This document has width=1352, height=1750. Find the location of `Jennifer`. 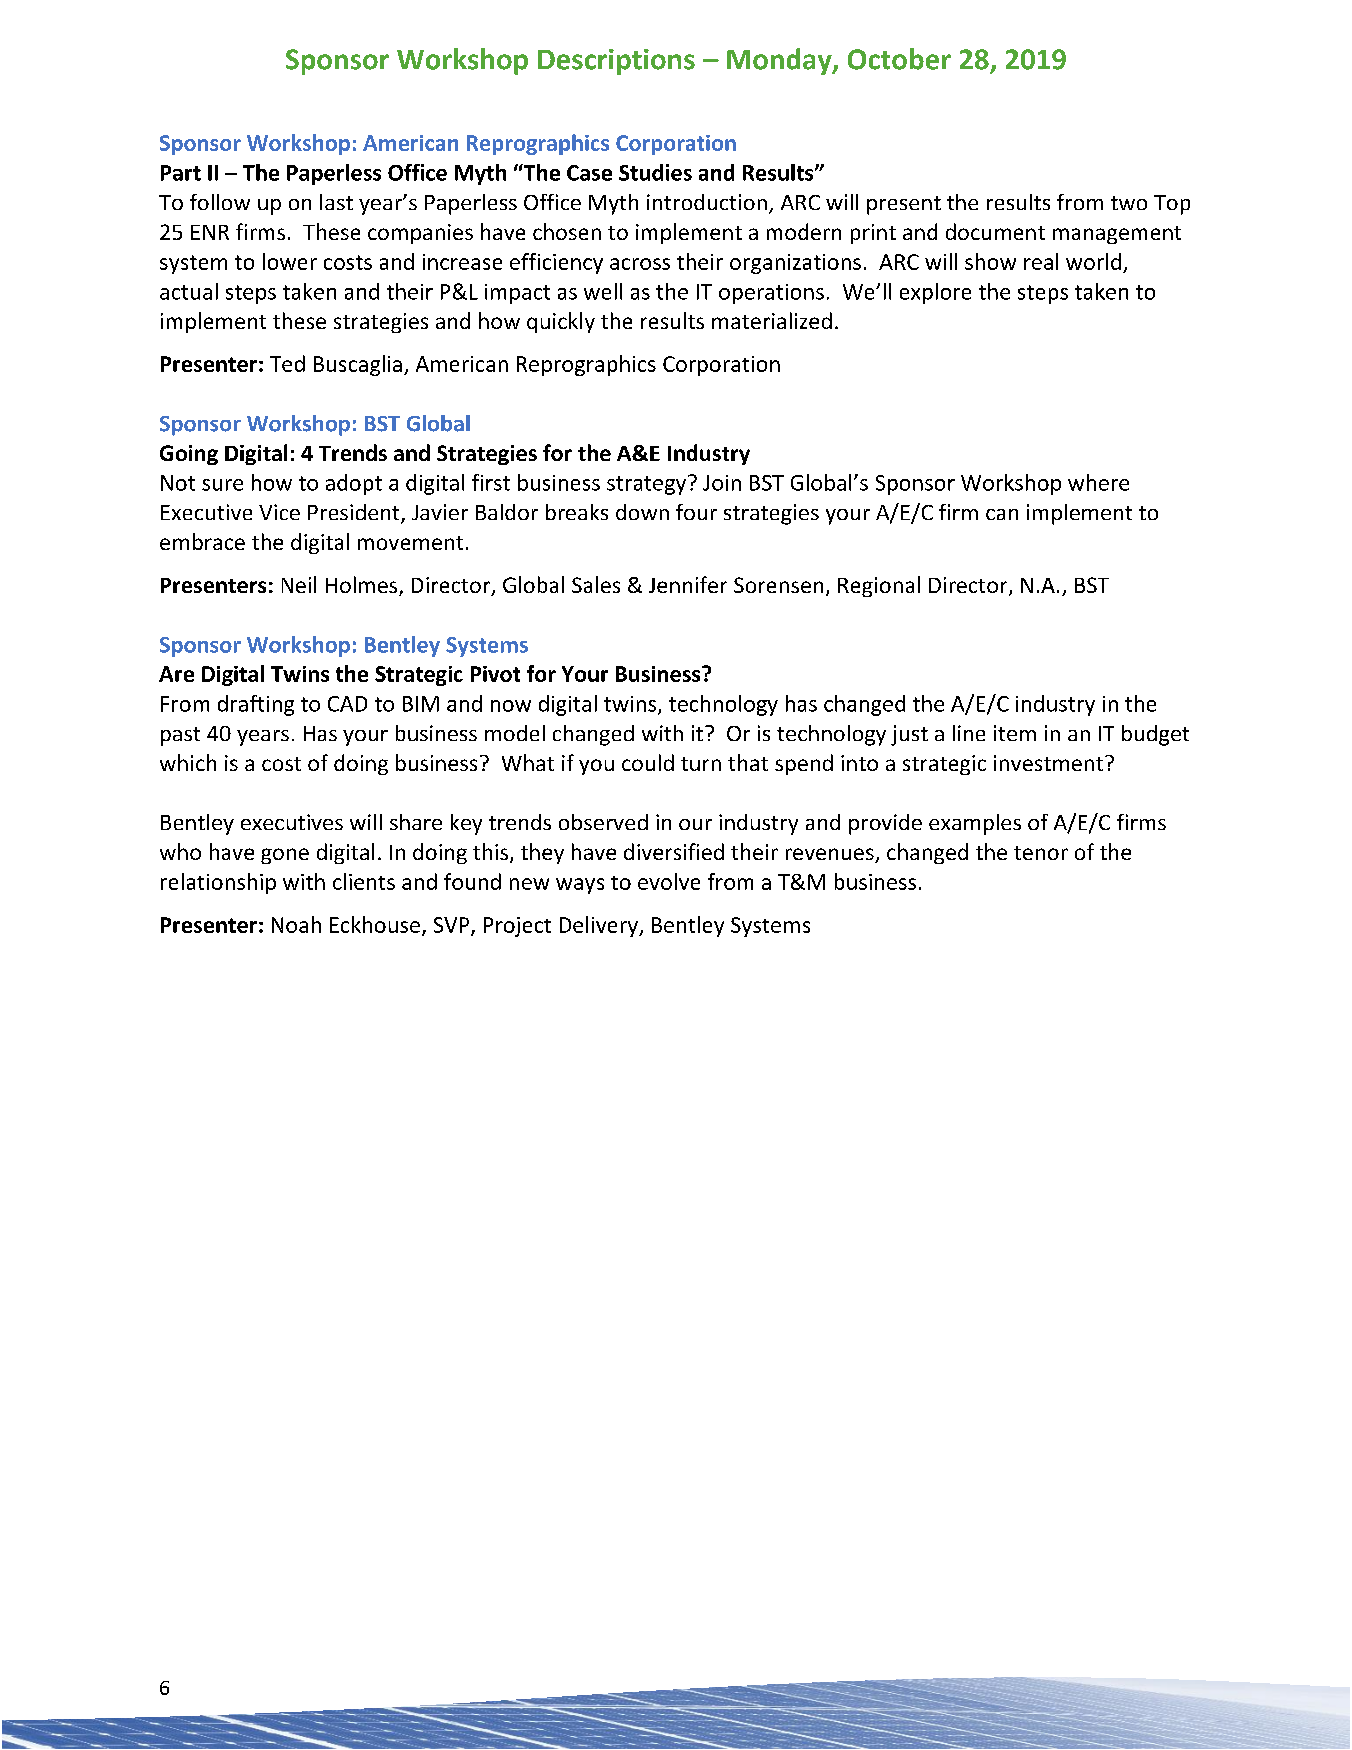

Jennifer is located at coordinates (688, 584).
